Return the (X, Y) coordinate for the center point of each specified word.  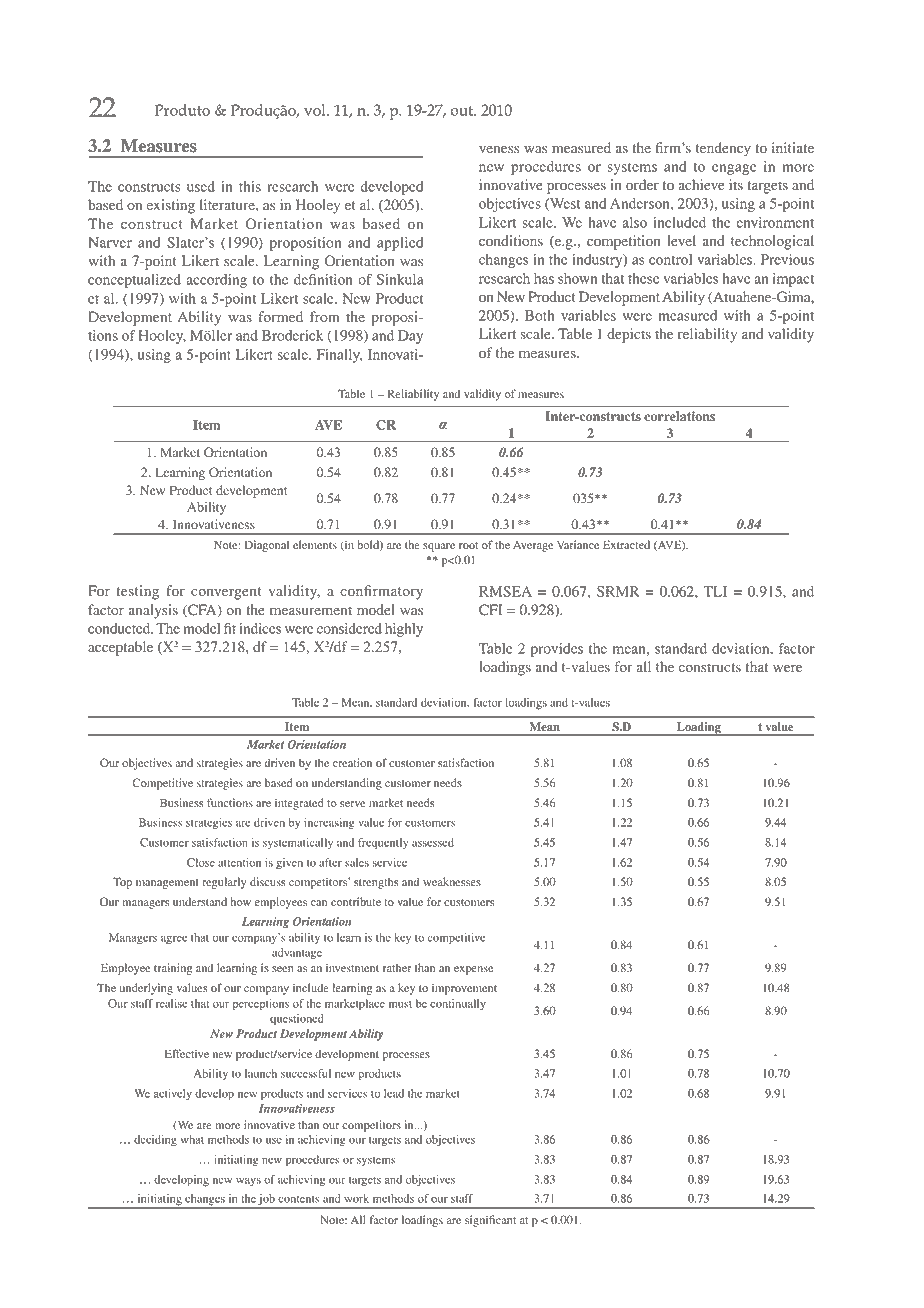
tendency (723, 149)
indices (260, 628)
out (463, 111)
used (201, 186)
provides (557, 650)
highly (404, 630)
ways (248, 1181)
